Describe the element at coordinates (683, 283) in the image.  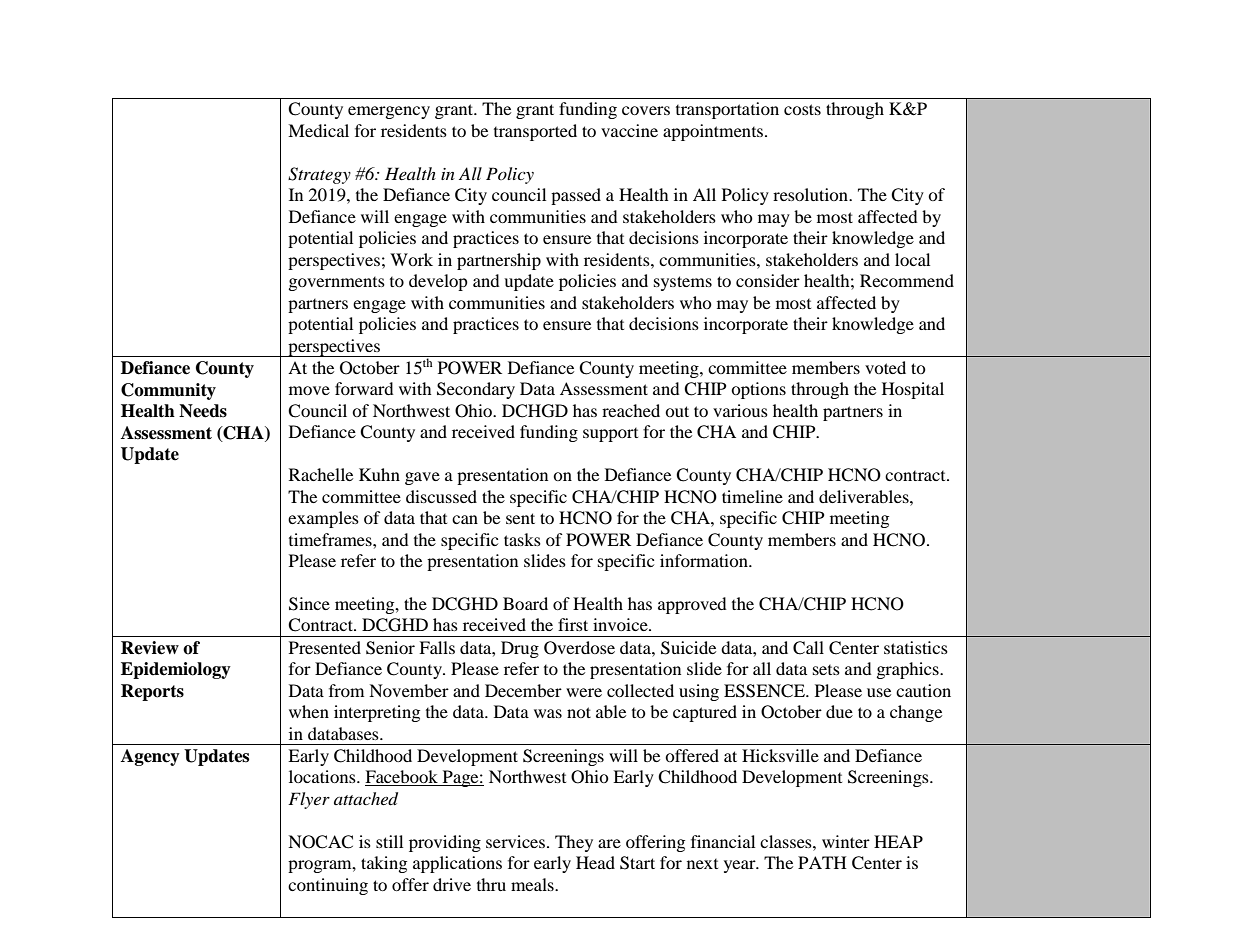
I see `systems` at that location.
